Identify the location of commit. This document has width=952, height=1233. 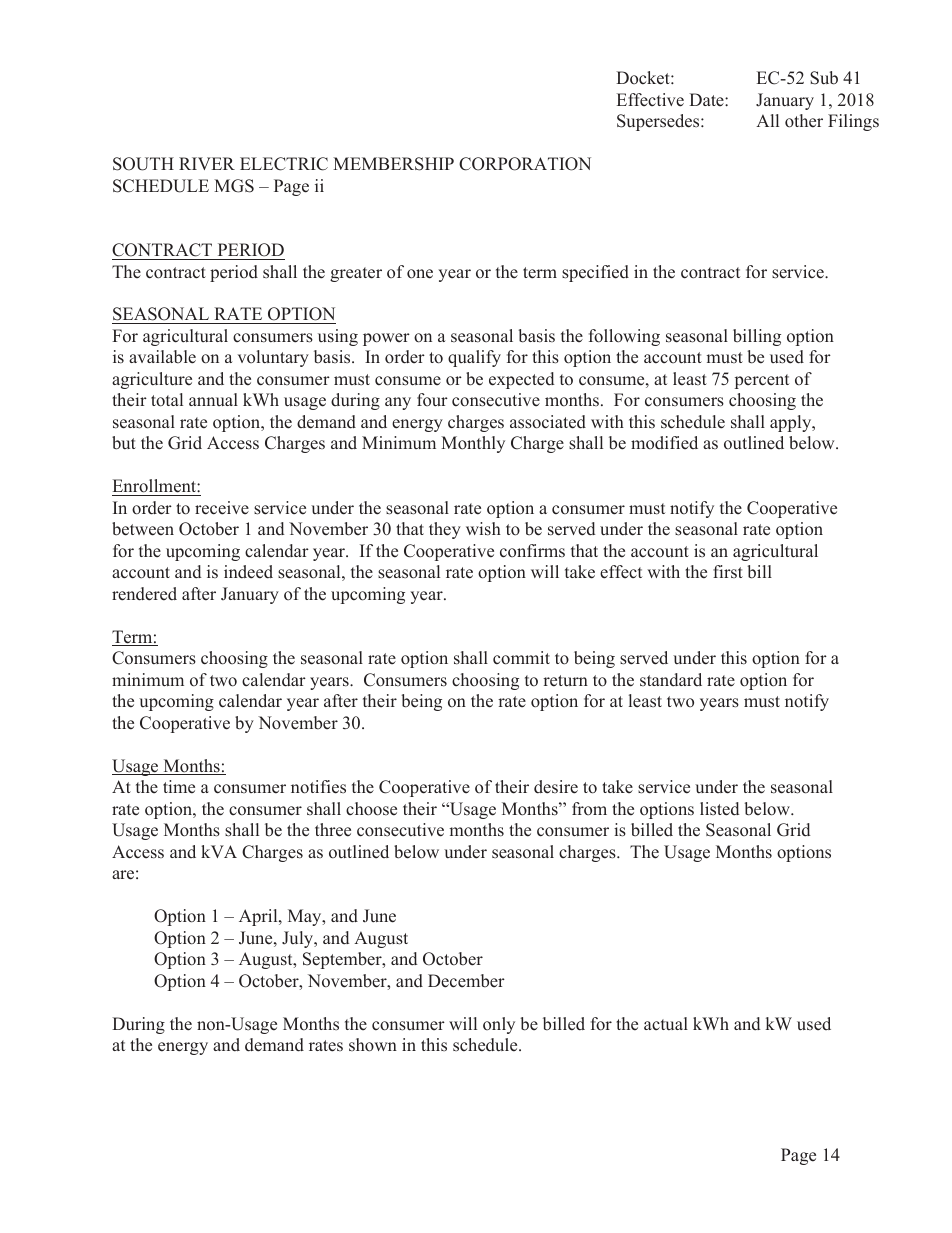
(521, 658).
